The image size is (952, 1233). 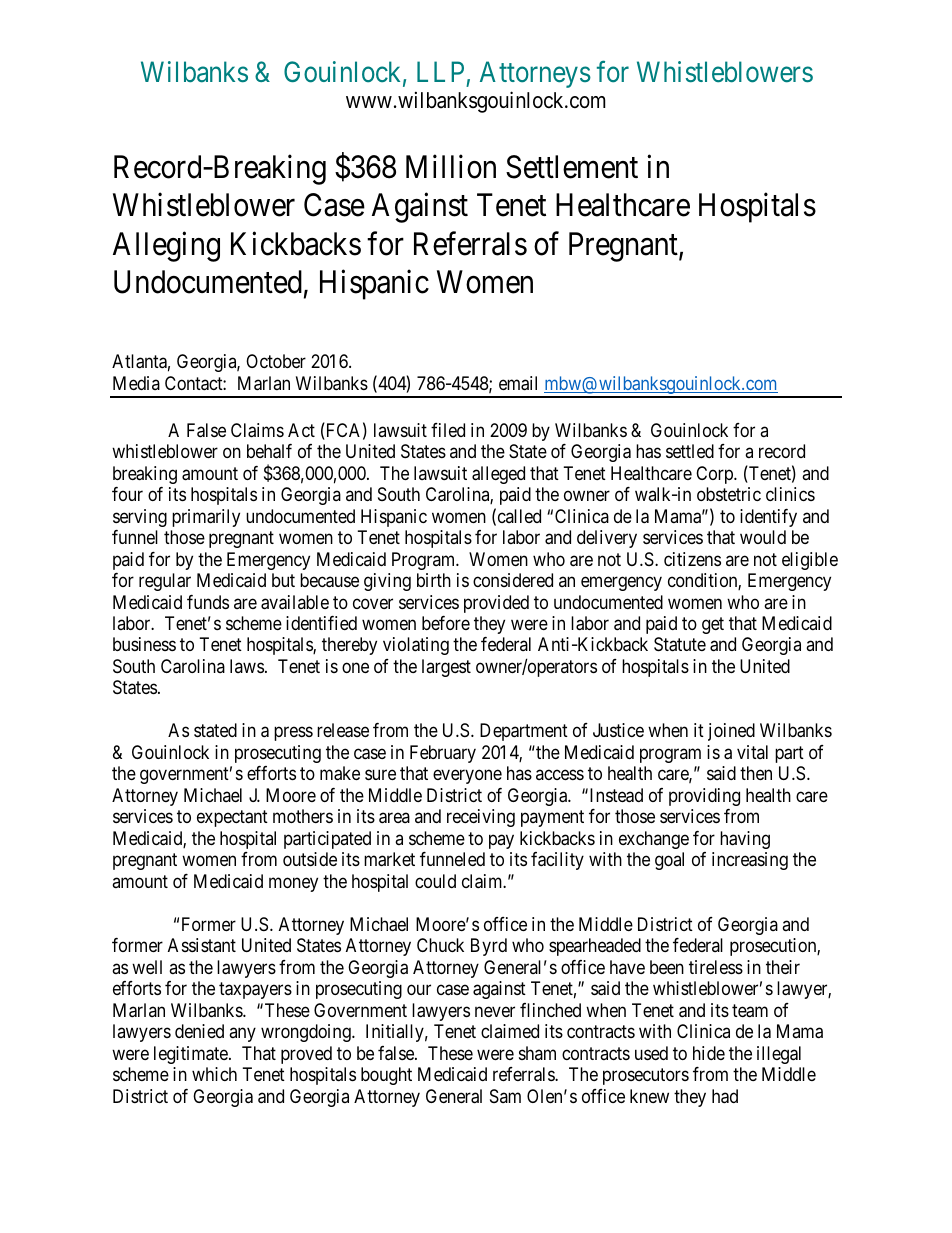 What do you see at coordinates (440, 71) in the image?
I see `LLP` at bounding box center [440, 71].
